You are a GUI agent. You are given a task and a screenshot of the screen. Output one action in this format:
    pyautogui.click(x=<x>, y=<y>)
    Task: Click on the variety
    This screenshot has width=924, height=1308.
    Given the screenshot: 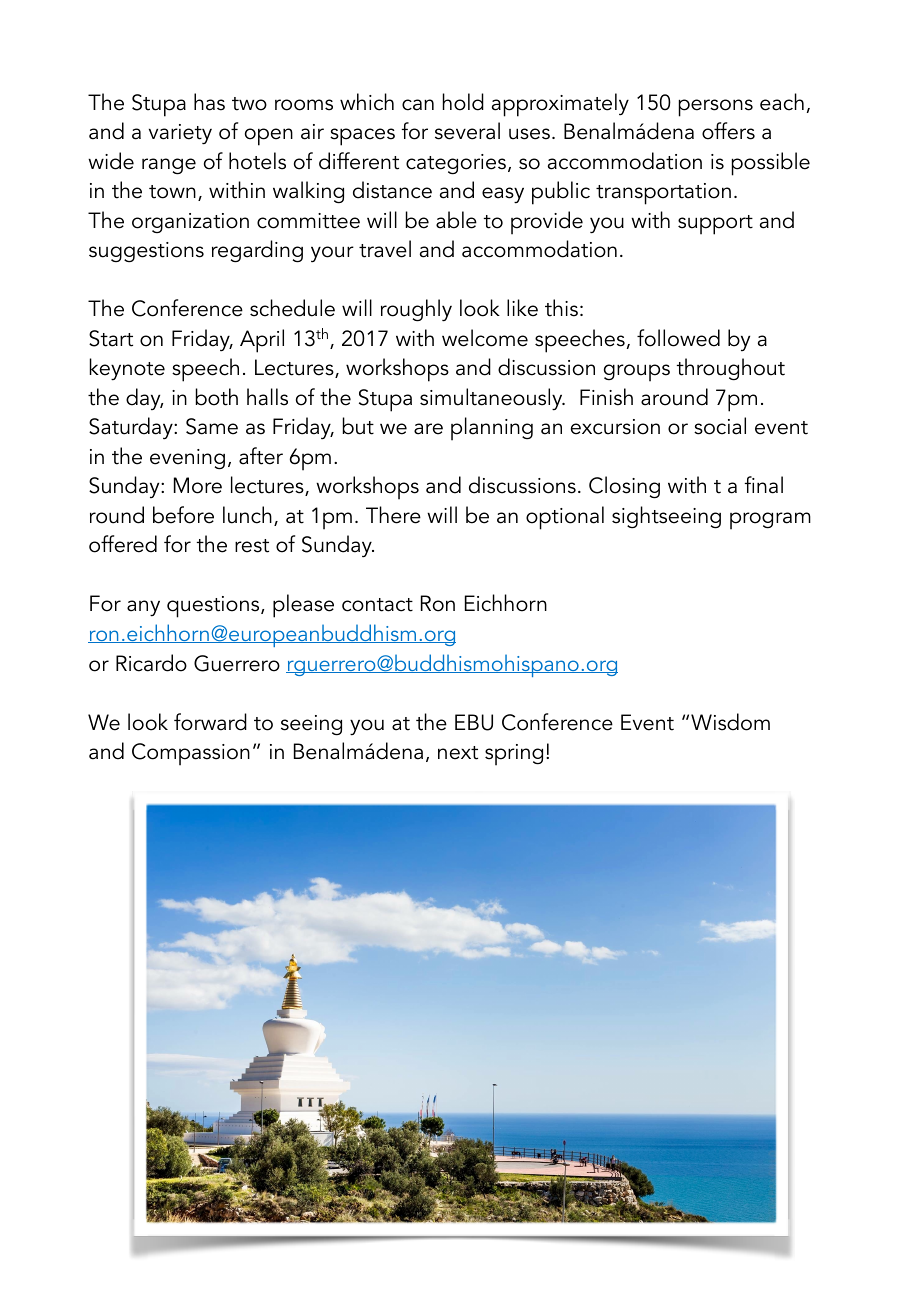 What is the action you would take?
    pyautogui.click(x=180, y=134)
